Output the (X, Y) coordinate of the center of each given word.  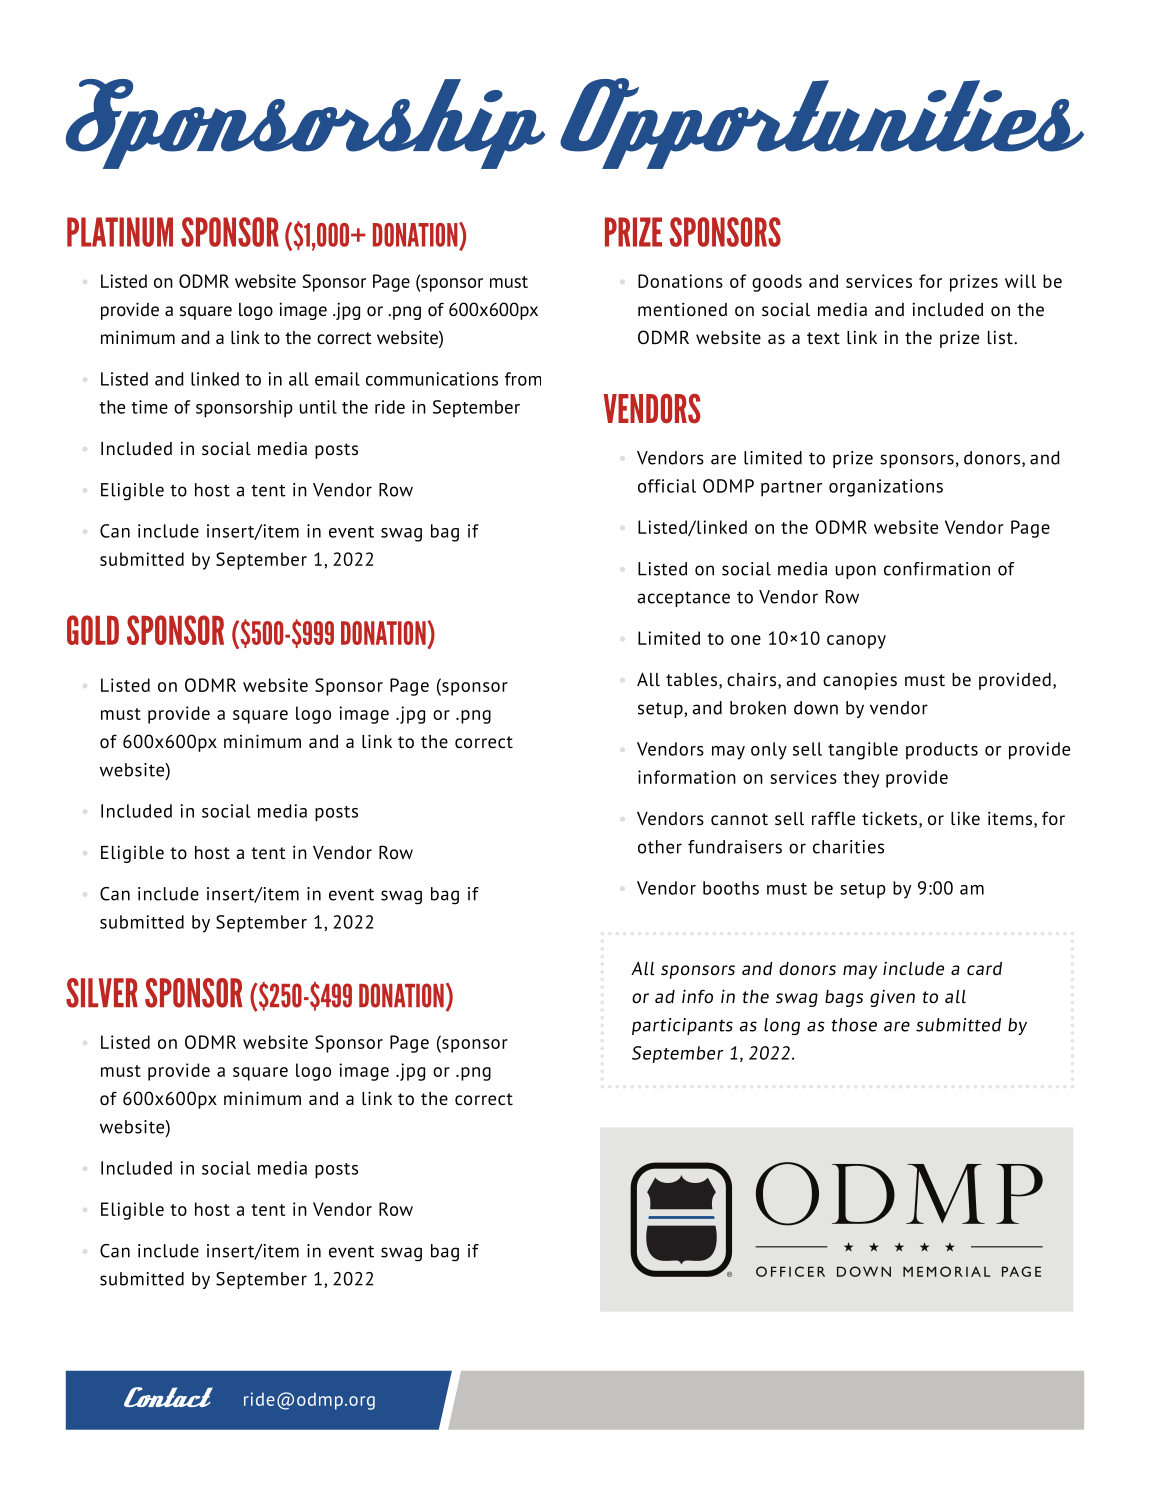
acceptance (683, 599)
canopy (856, 642)
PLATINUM (120, 232)
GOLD (93, 630)
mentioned (682, 309)
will (1020, 281)
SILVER (102, 993)
